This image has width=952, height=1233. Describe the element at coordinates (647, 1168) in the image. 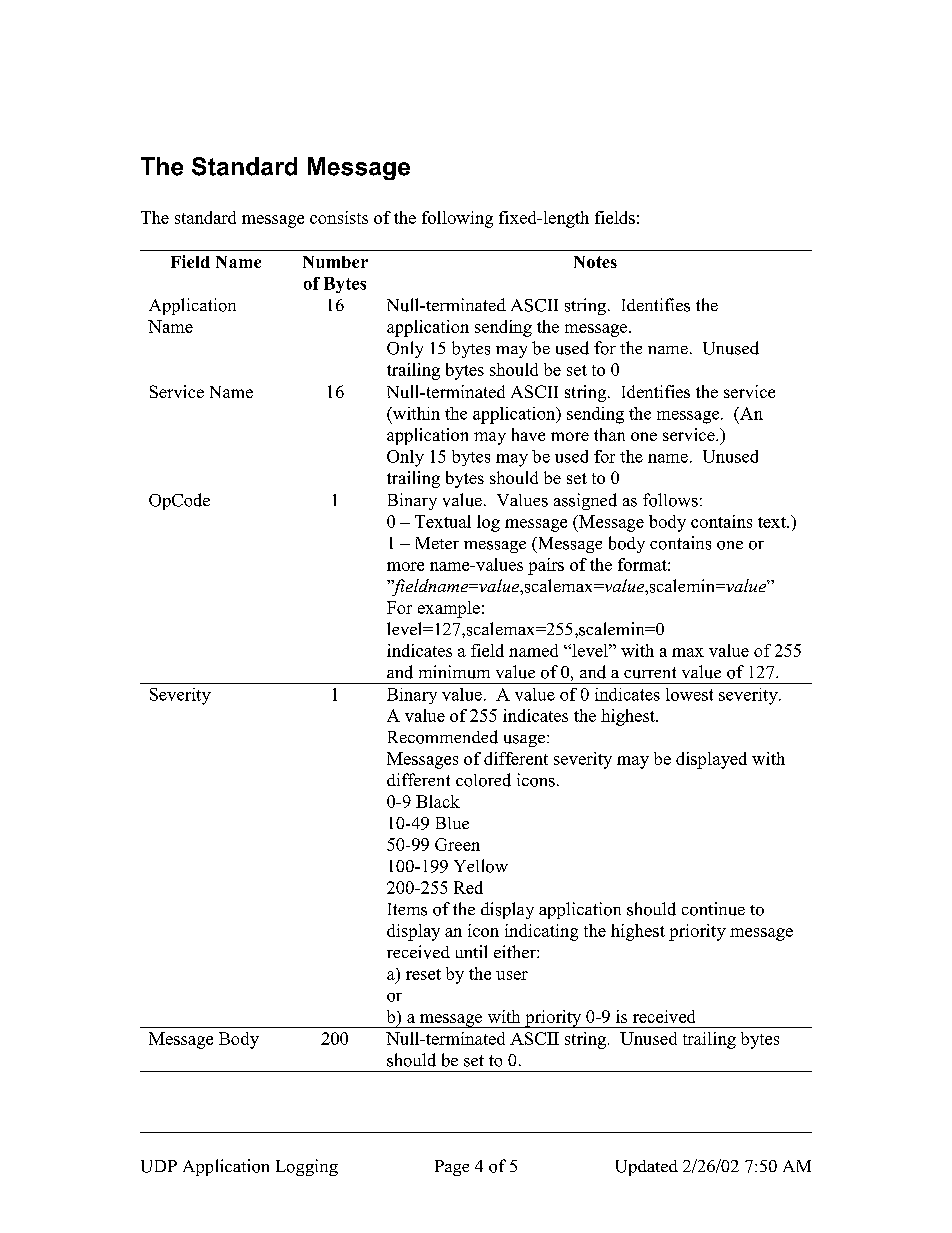

I see `Updated` at that location.
